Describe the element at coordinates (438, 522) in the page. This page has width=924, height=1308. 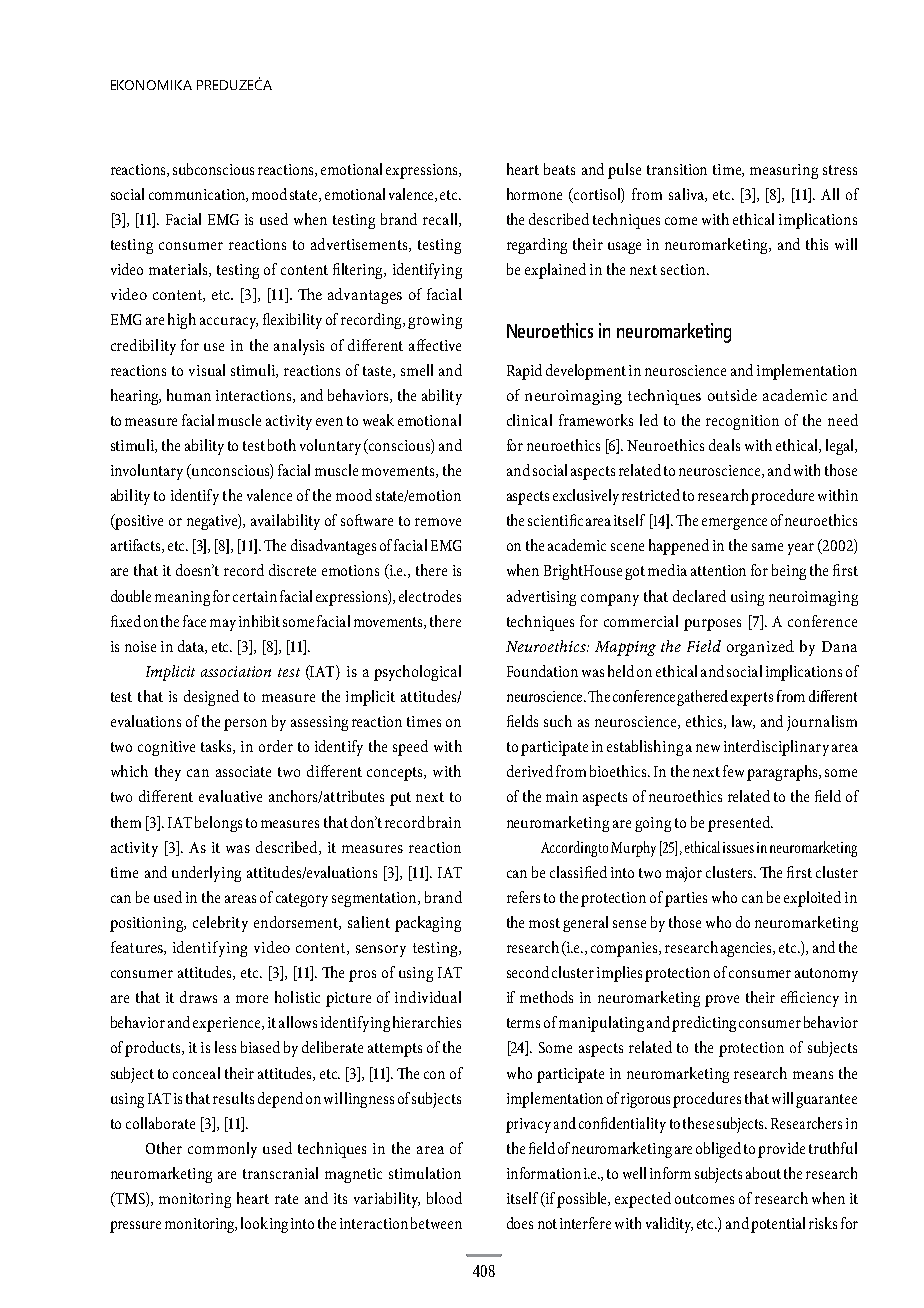
I see `remove` at that location.
